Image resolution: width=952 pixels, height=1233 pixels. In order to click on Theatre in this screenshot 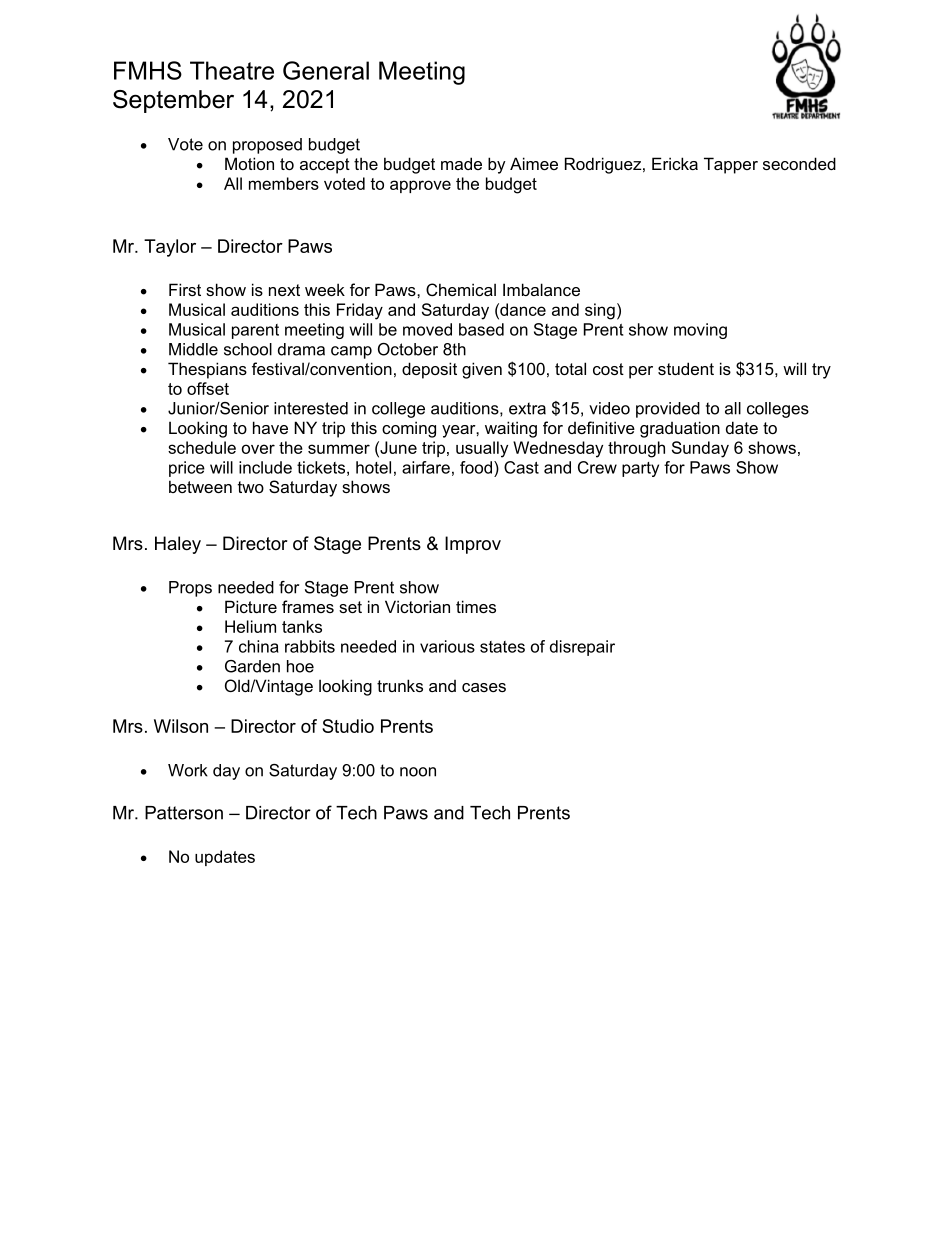, I will do `click(232, 70)`.
